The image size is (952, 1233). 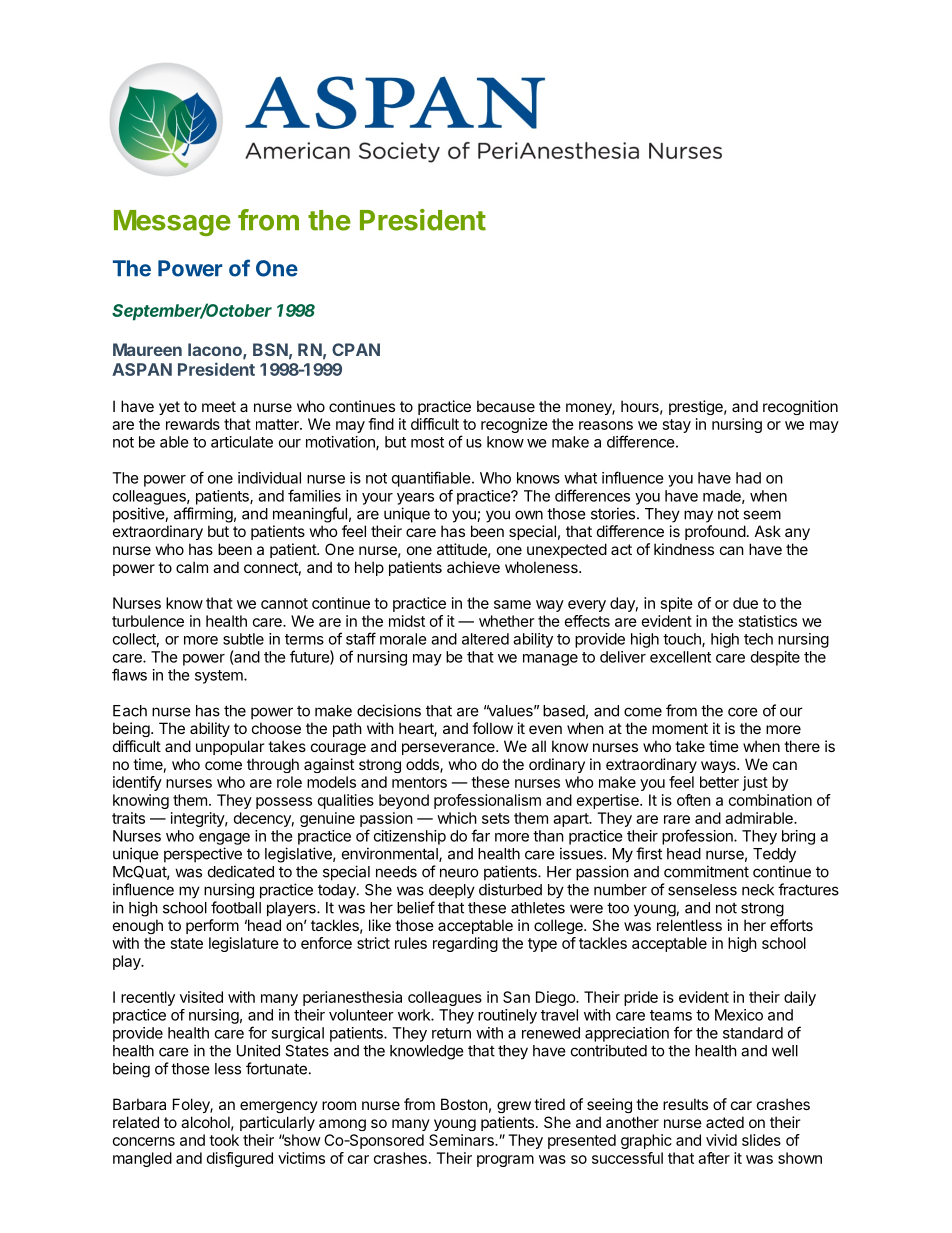 I want to click on perform, so click(x=212, y=926).
